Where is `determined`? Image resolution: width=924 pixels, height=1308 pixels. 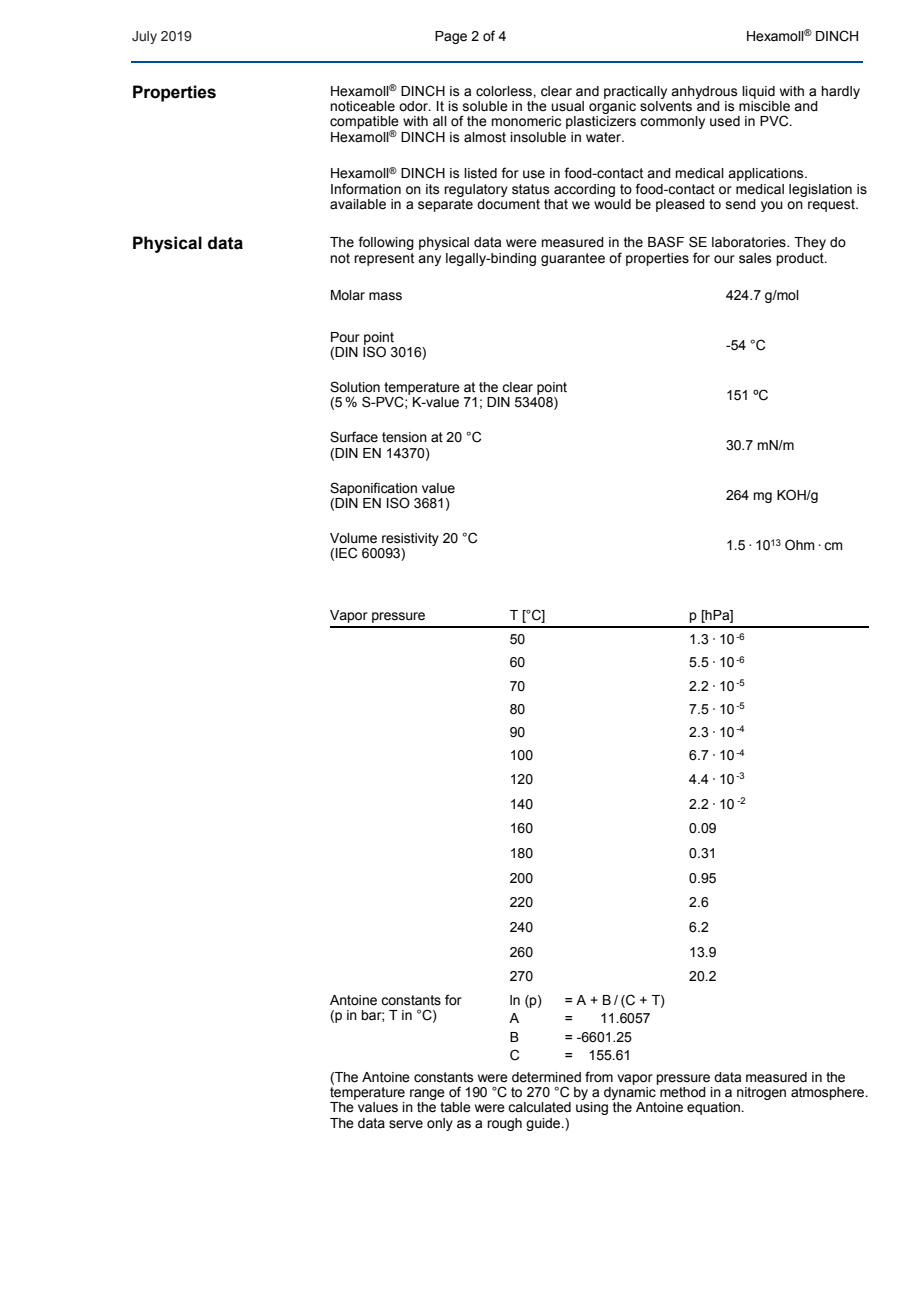
determined is located at coordinates (546, 1077).
